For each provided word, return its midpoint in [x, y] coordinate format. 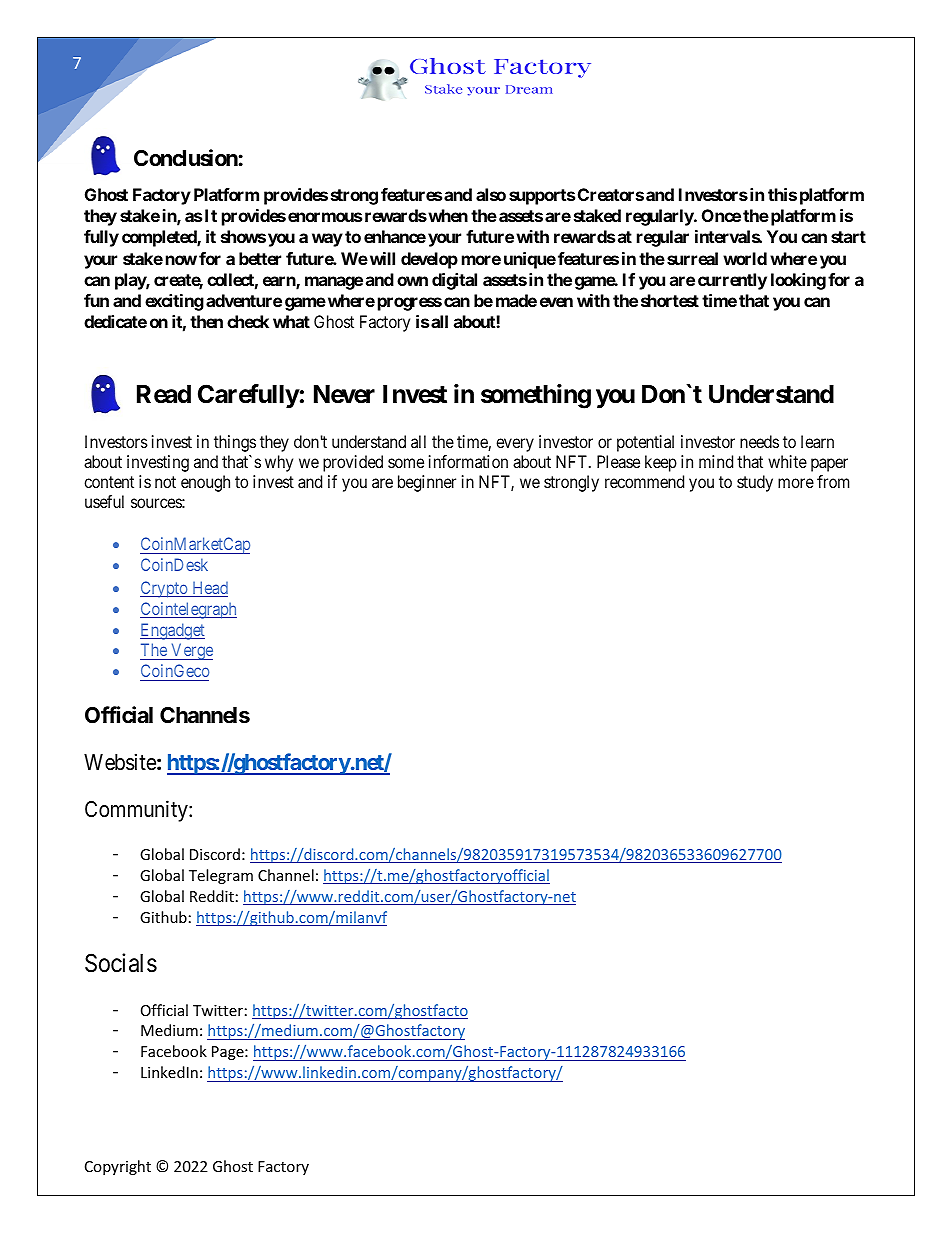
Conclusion [186, 158]
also [491, 194]
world [745, 258]
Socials [121, 963]
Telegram [221, 876]
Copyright [118, 1167]
